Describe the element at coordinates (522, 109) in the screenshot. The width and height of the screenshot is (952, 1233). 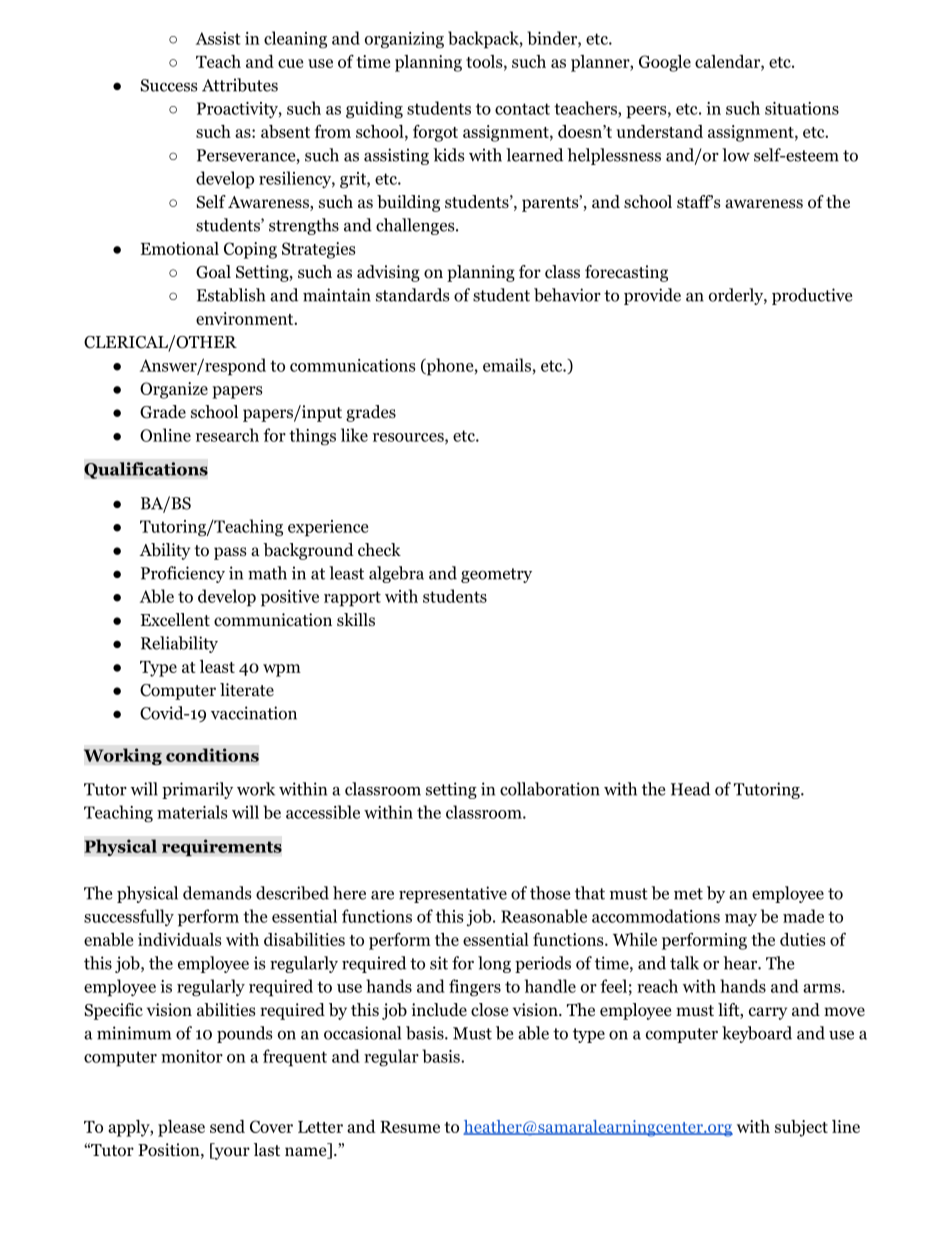
I see `contact` at that location.
